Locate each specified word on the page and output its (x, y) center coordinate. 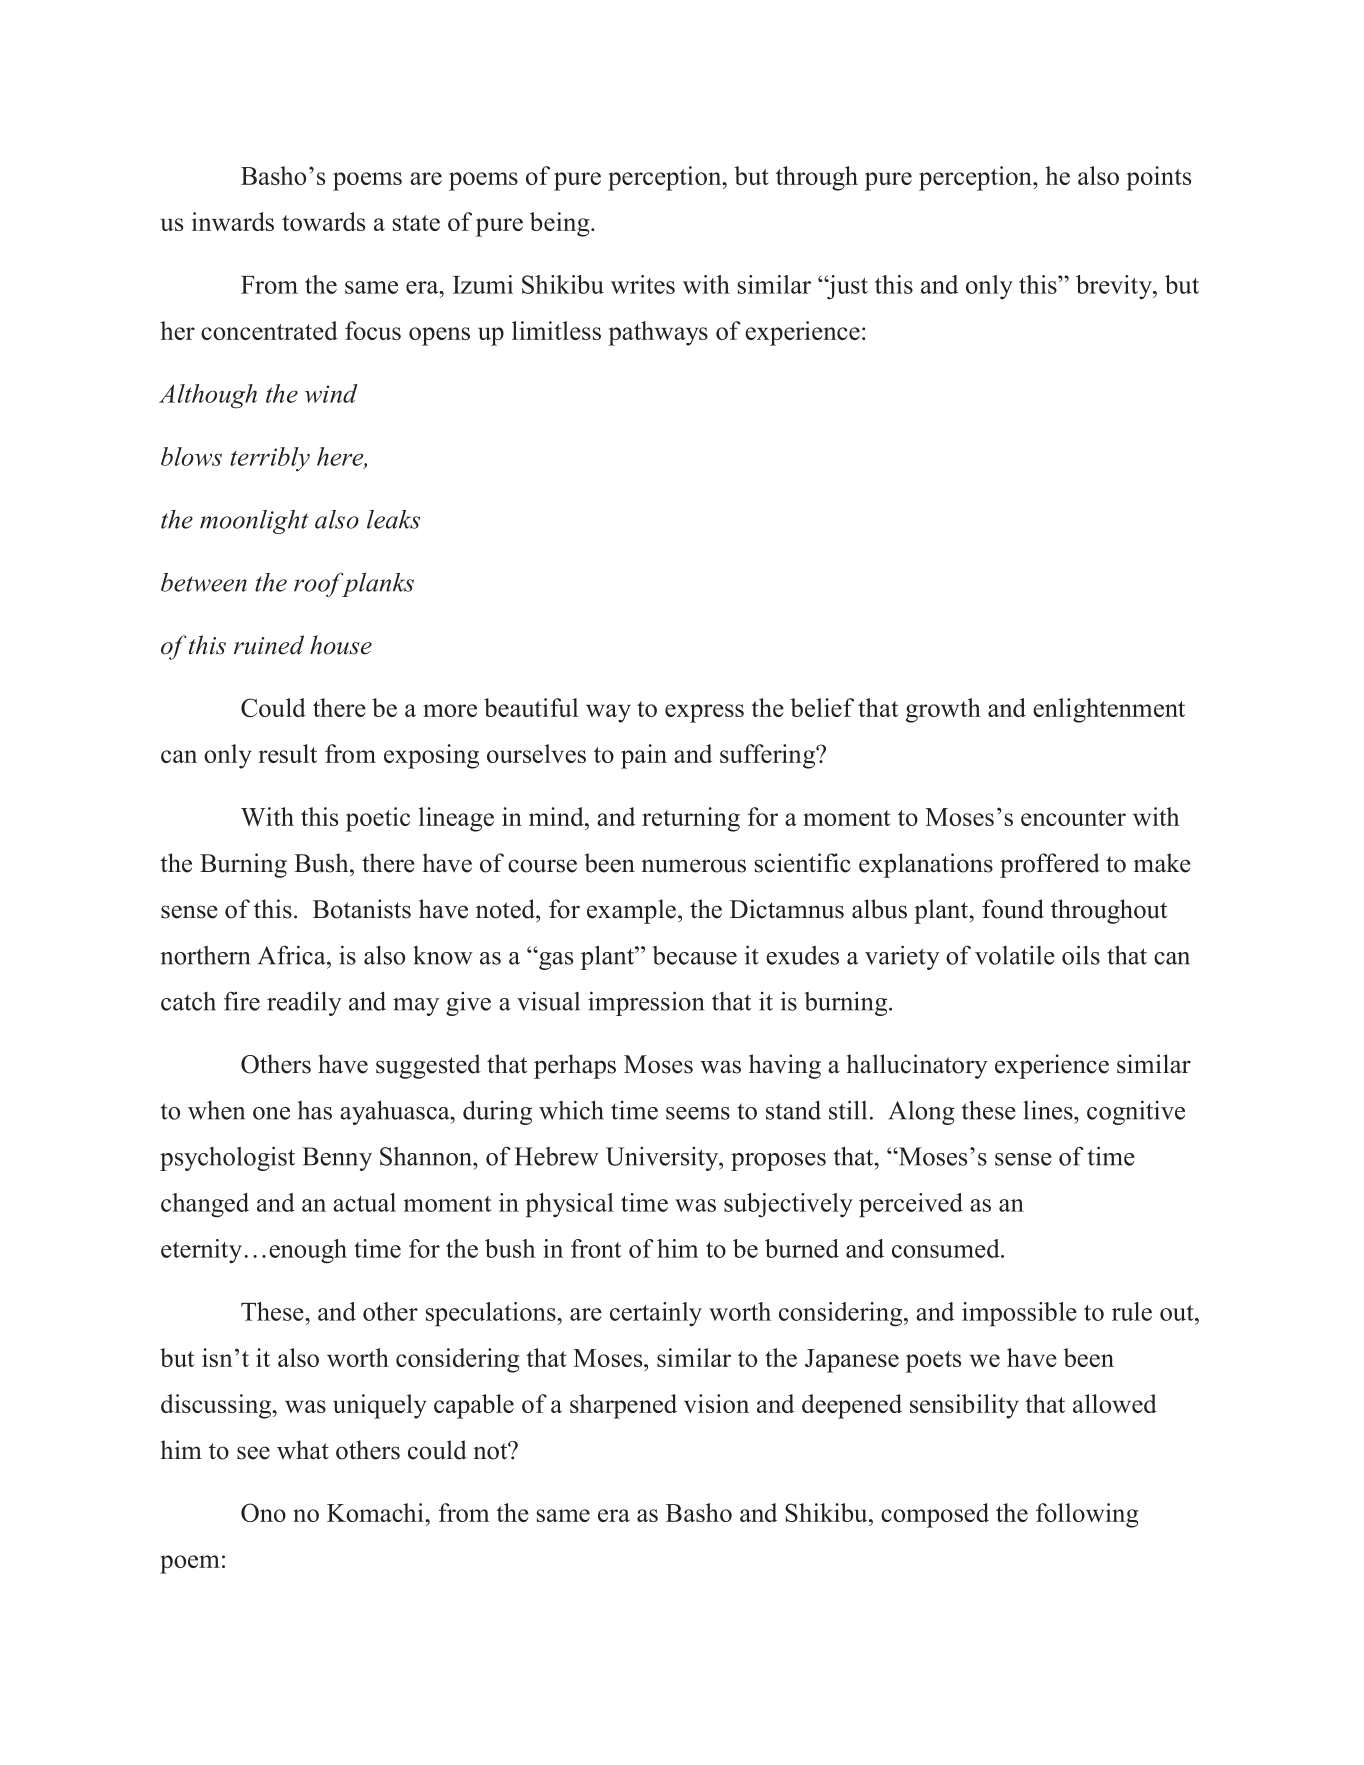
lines (1049, 1110)
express (704, 713)
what (303, 1449)
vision (716, 1403)
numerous (693, 866)
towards (323, 221)
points (1158, 178)
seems (698, 1113)
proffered (1050, 865)
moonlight (254, 522)
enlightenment (1109, 710)
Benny (337, 1159)
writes (643, 284)
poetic (378, 819)
